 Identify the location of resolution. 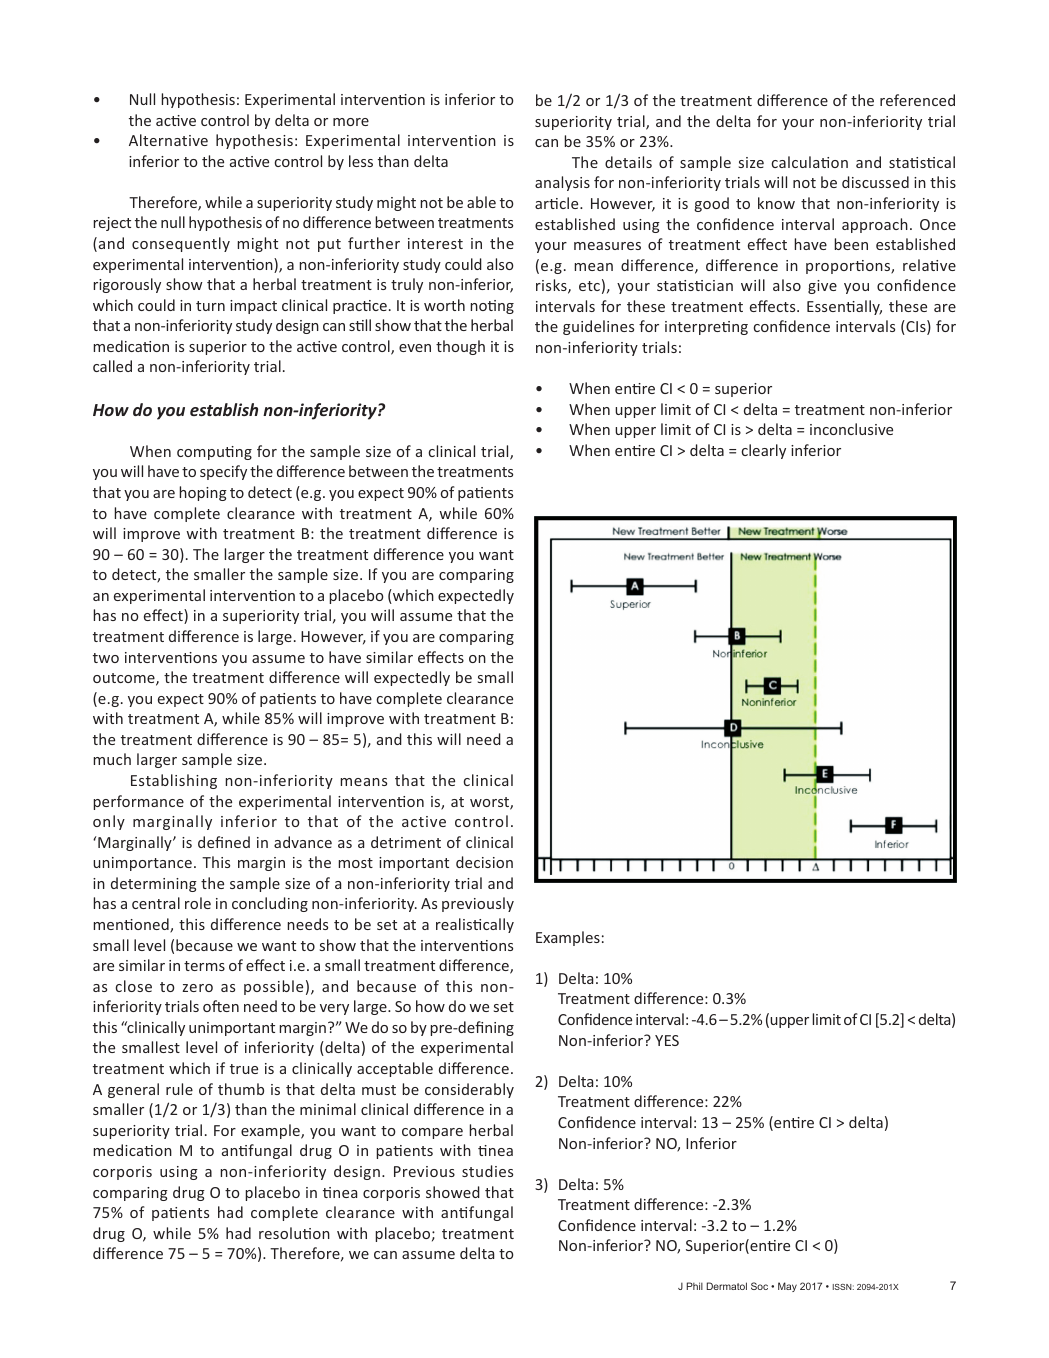
(294, 1233).
